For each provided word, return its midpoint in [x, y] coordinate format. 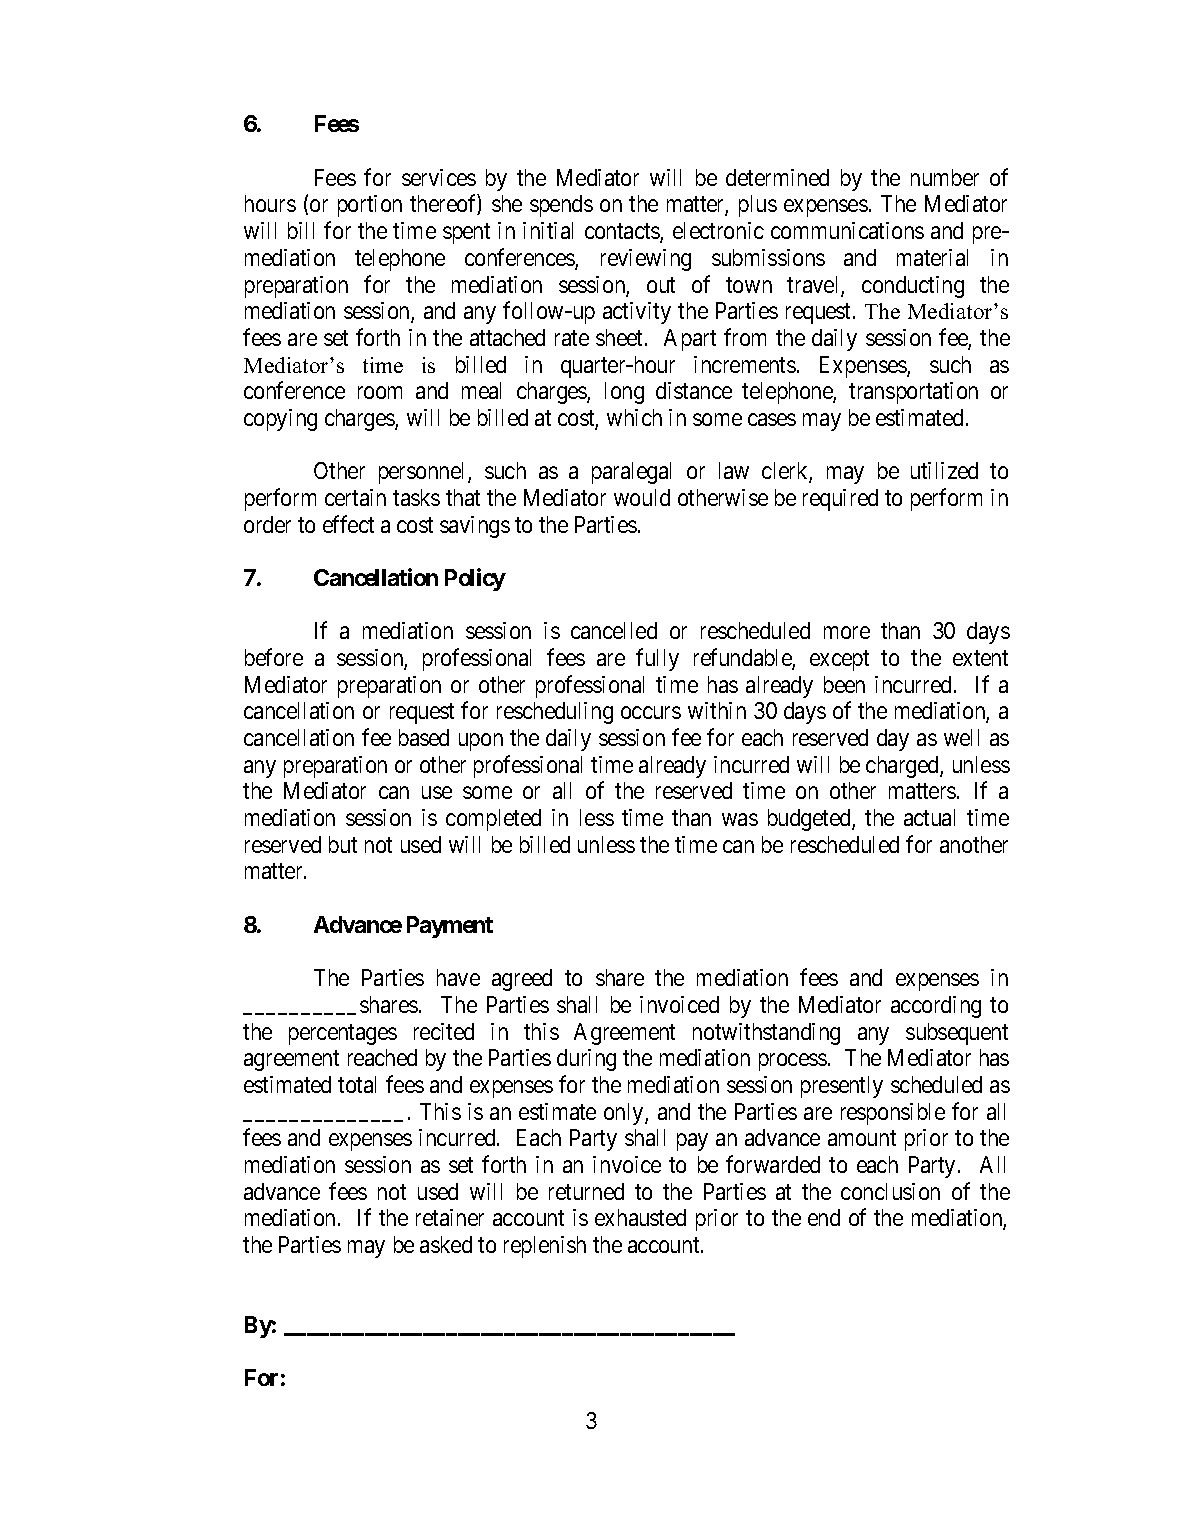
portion [370, 206]
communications [847, 230]
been [844, 684]
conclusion [890, 1191]
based [424, 737]
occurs [651, 713]
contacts [623, 233]
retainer [450, 1217]
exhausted [640, 1217]
